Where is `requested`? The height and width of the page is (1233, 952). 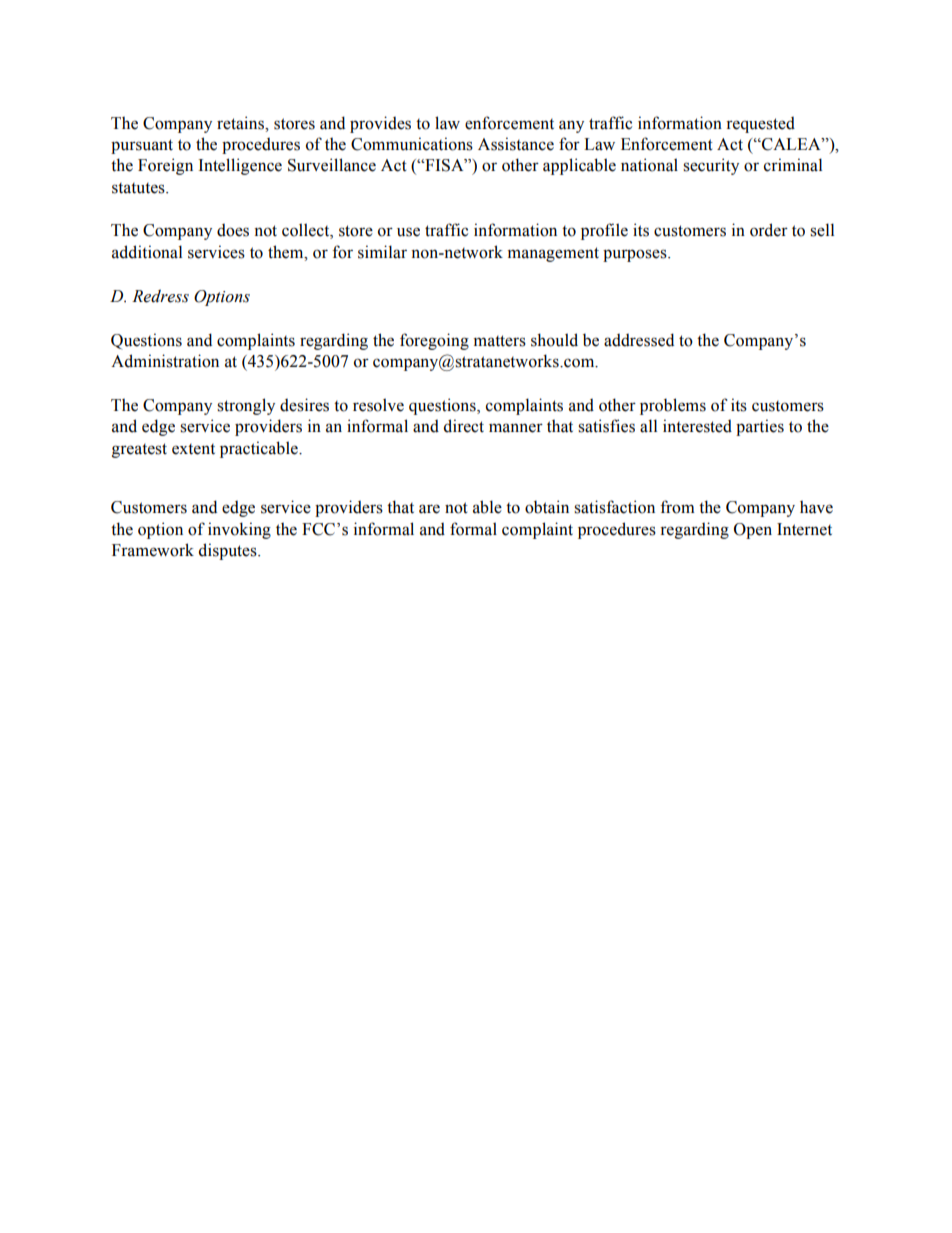 requested is located at coordinates (760, 125).
